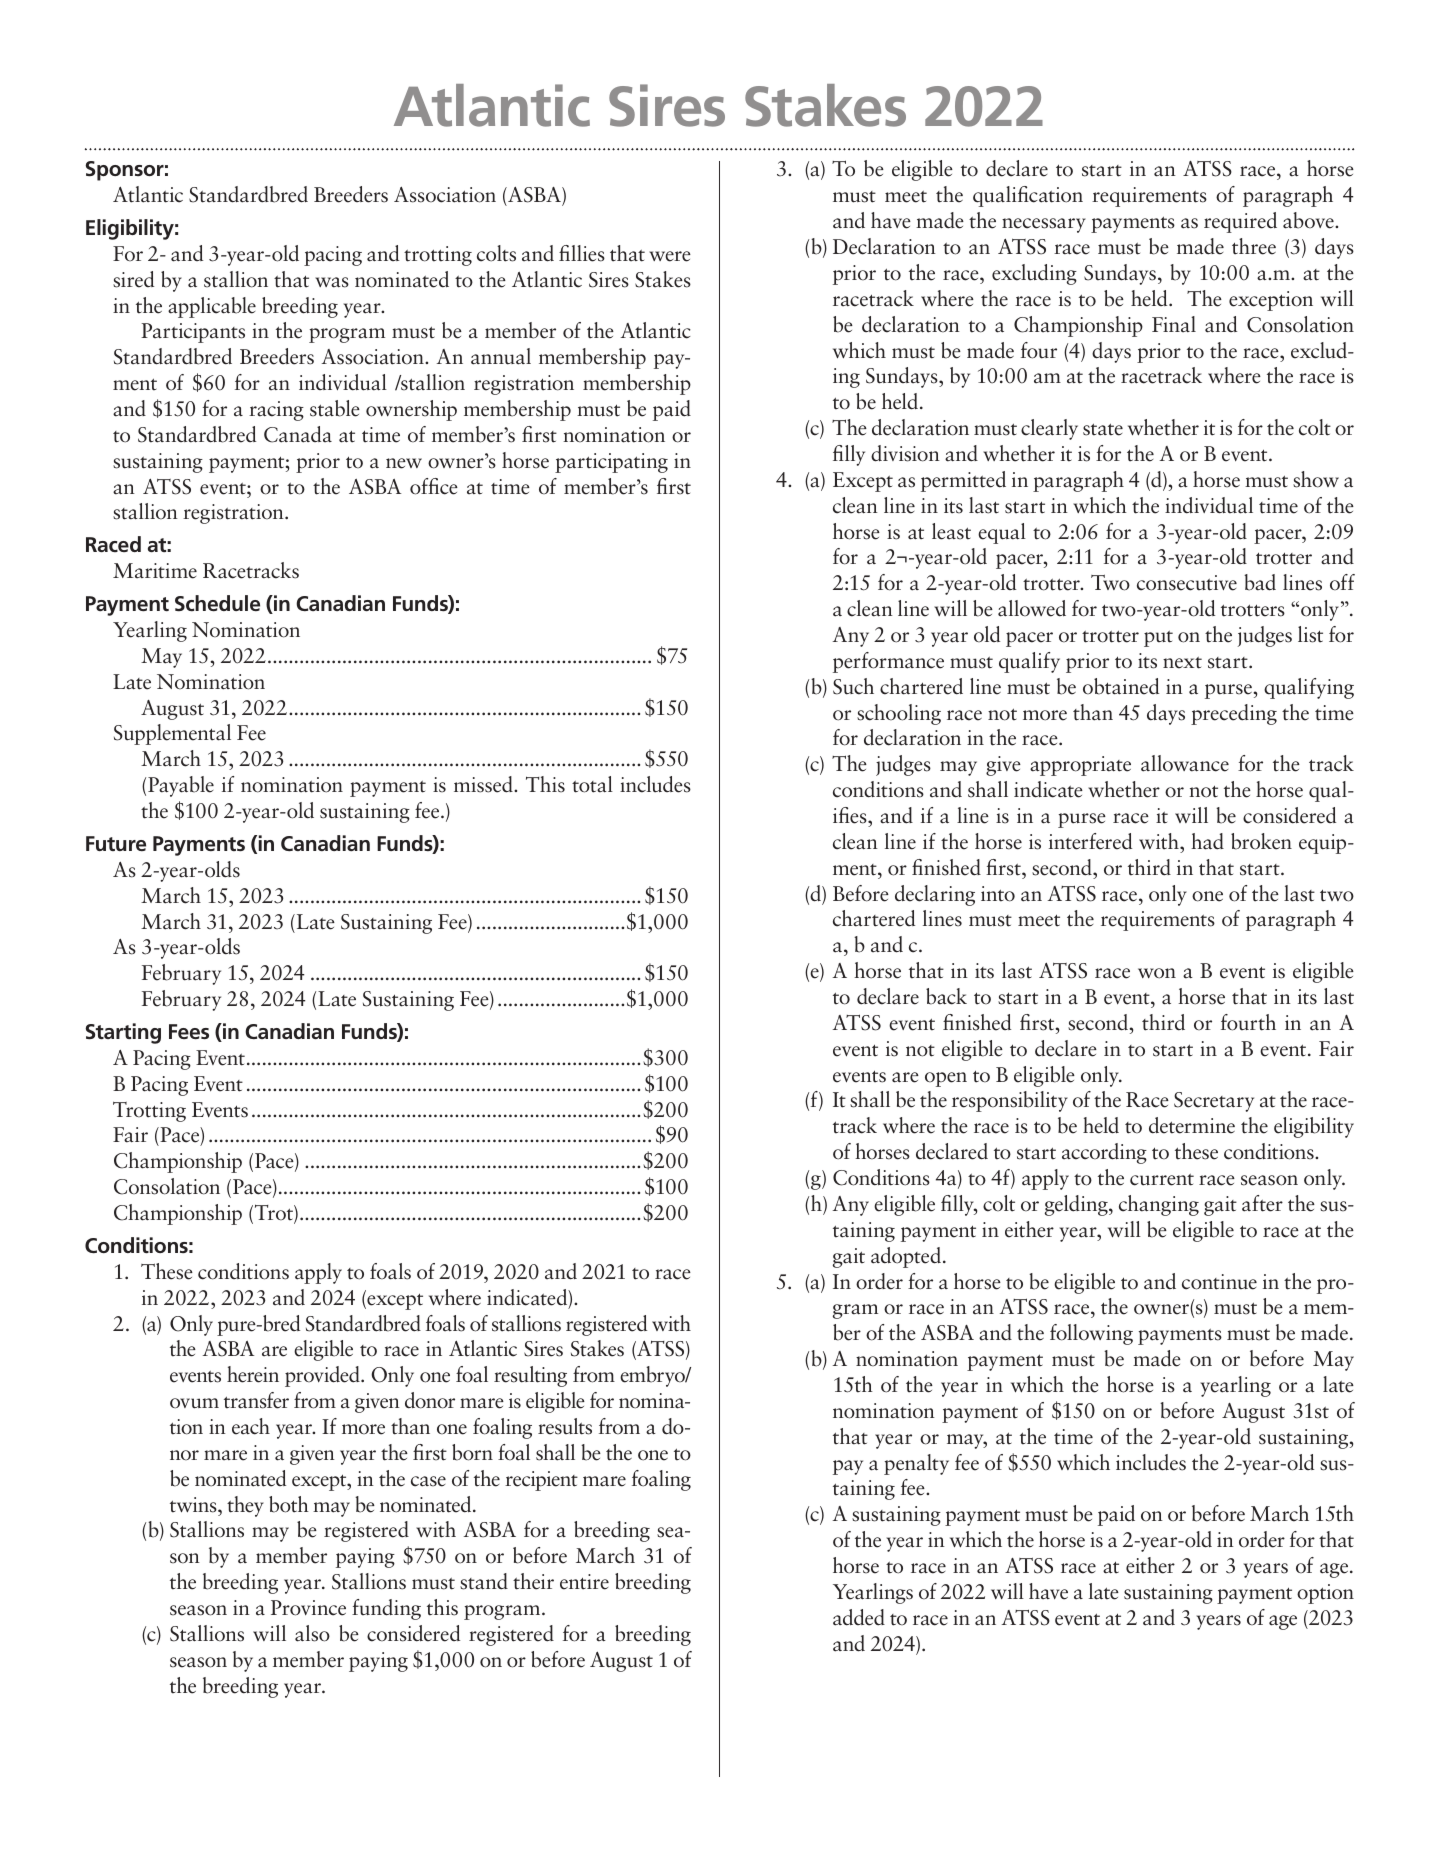 Image resolution: width=1439 pixels, height=1862 pixels. Describe the element at coordinates (332, 282) in the page. I see `was` at that location.
